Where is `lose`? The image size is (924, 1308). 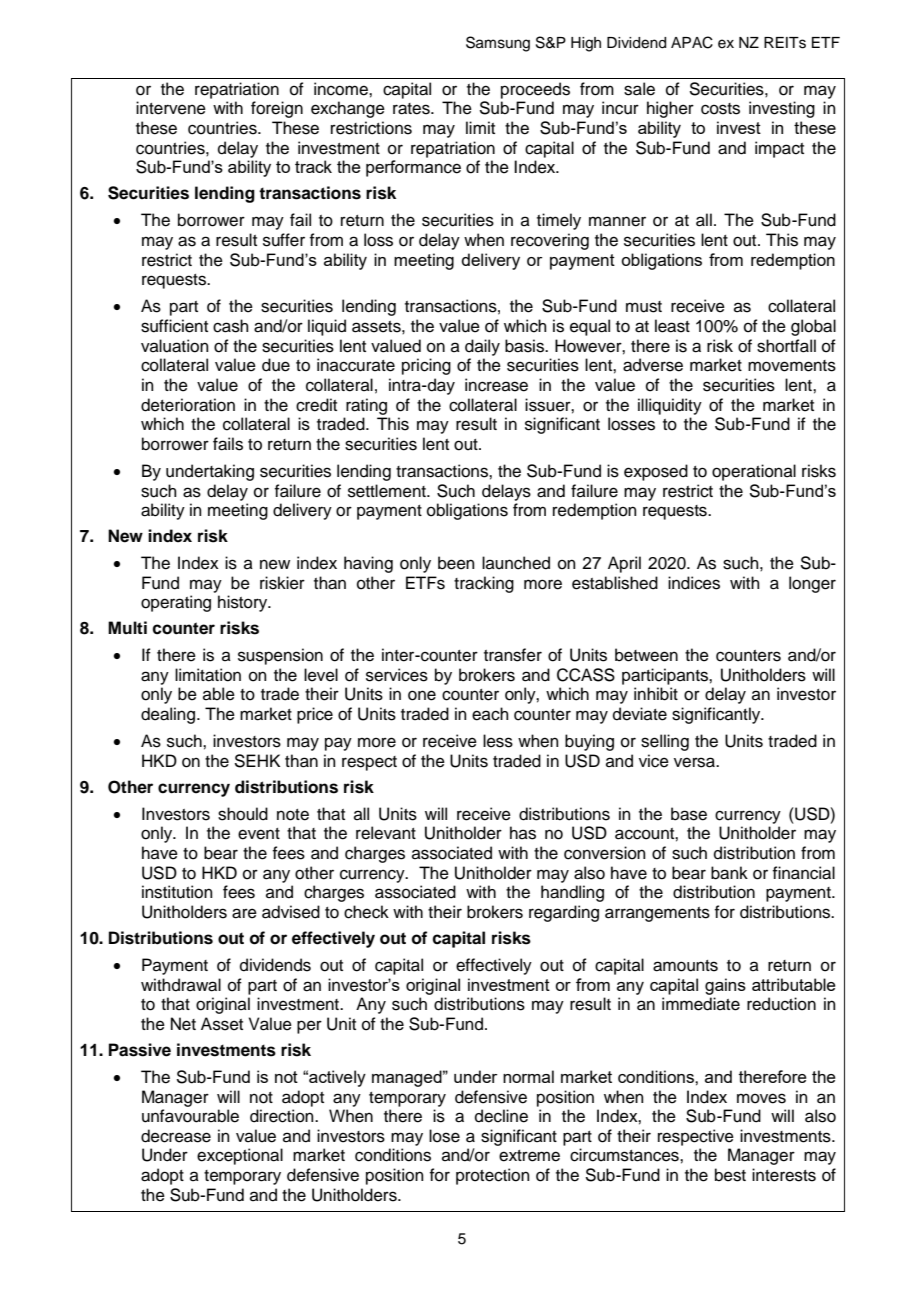
lose is located at coordinates (444, 1136).
